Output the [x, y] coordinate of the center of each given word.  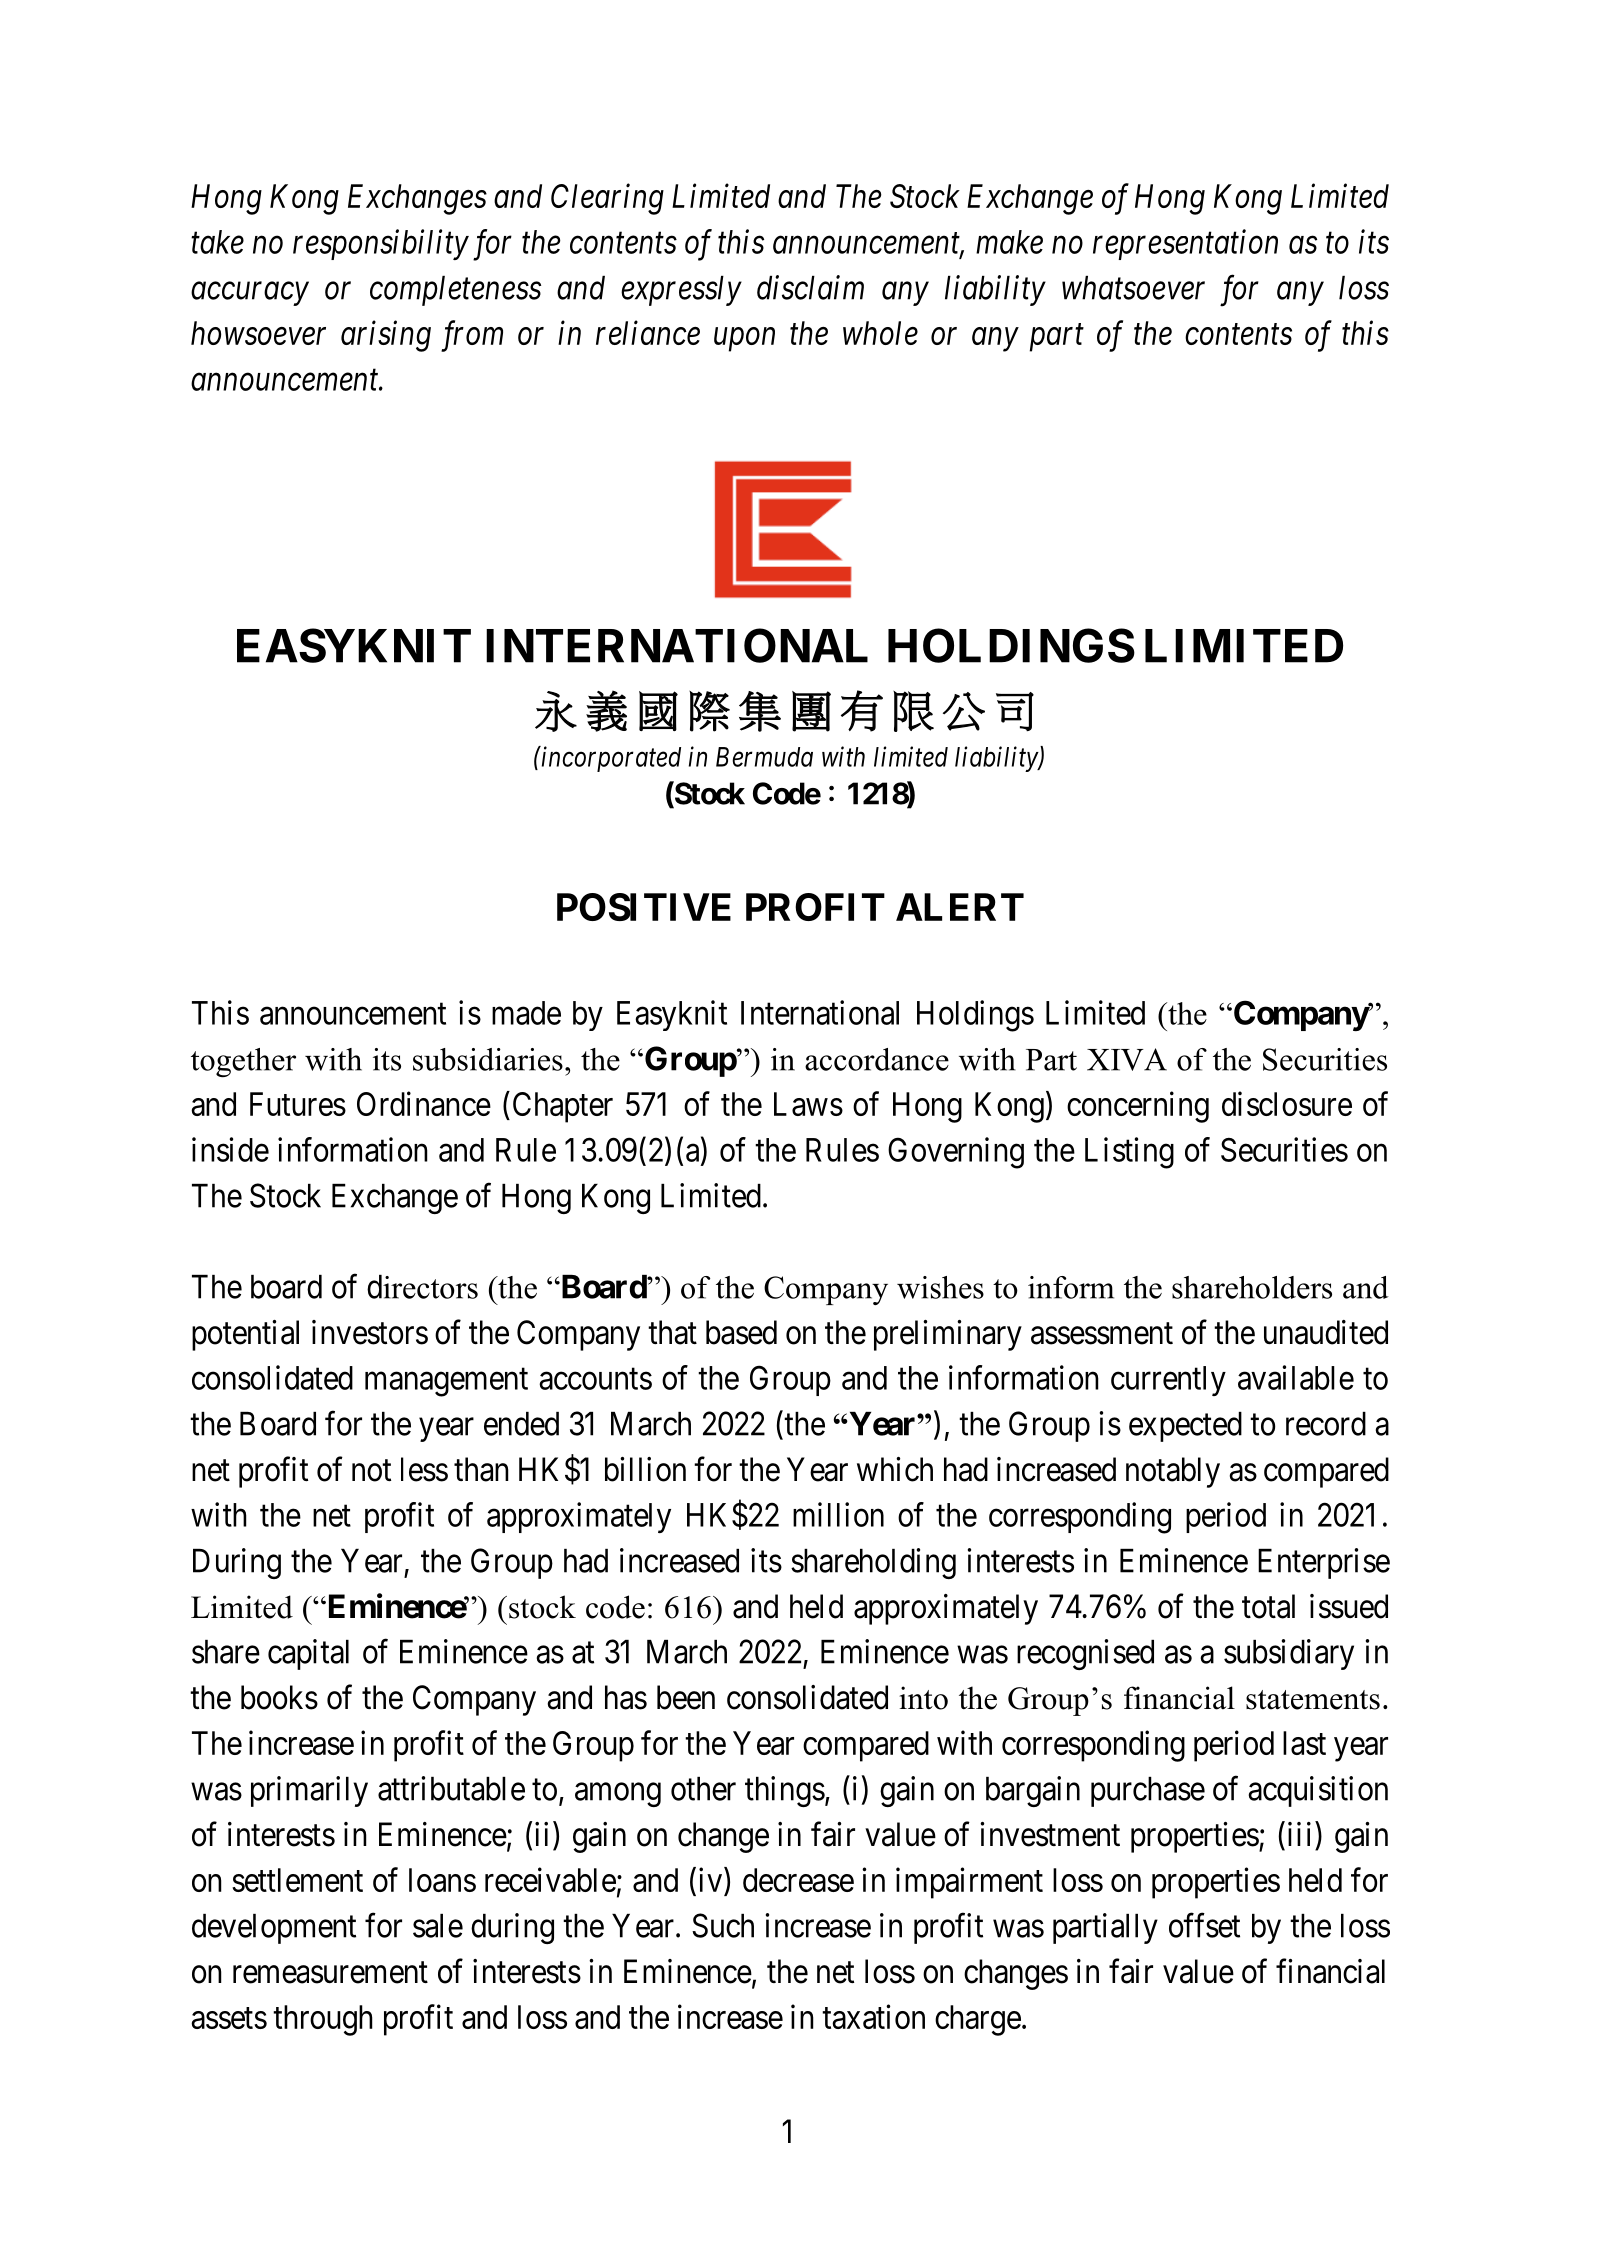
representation [1185, 245]
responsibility [381, 244]
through [323, 2020]
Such [723, 1925]
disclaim [810, 287]
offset [1204, 1925]
